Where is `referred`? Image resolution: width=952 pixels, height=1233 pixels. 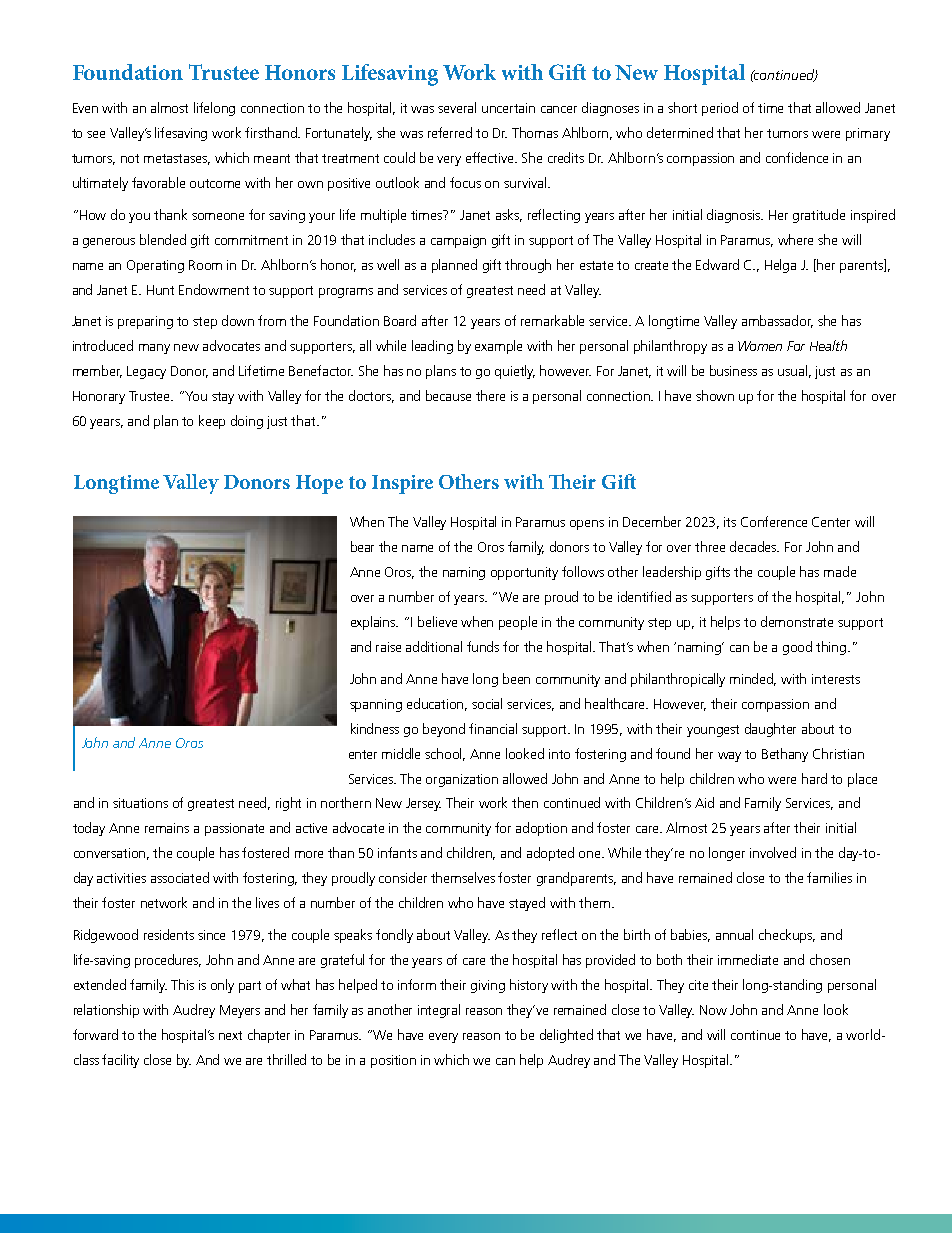
referred is located at coordinates (450, 132).
